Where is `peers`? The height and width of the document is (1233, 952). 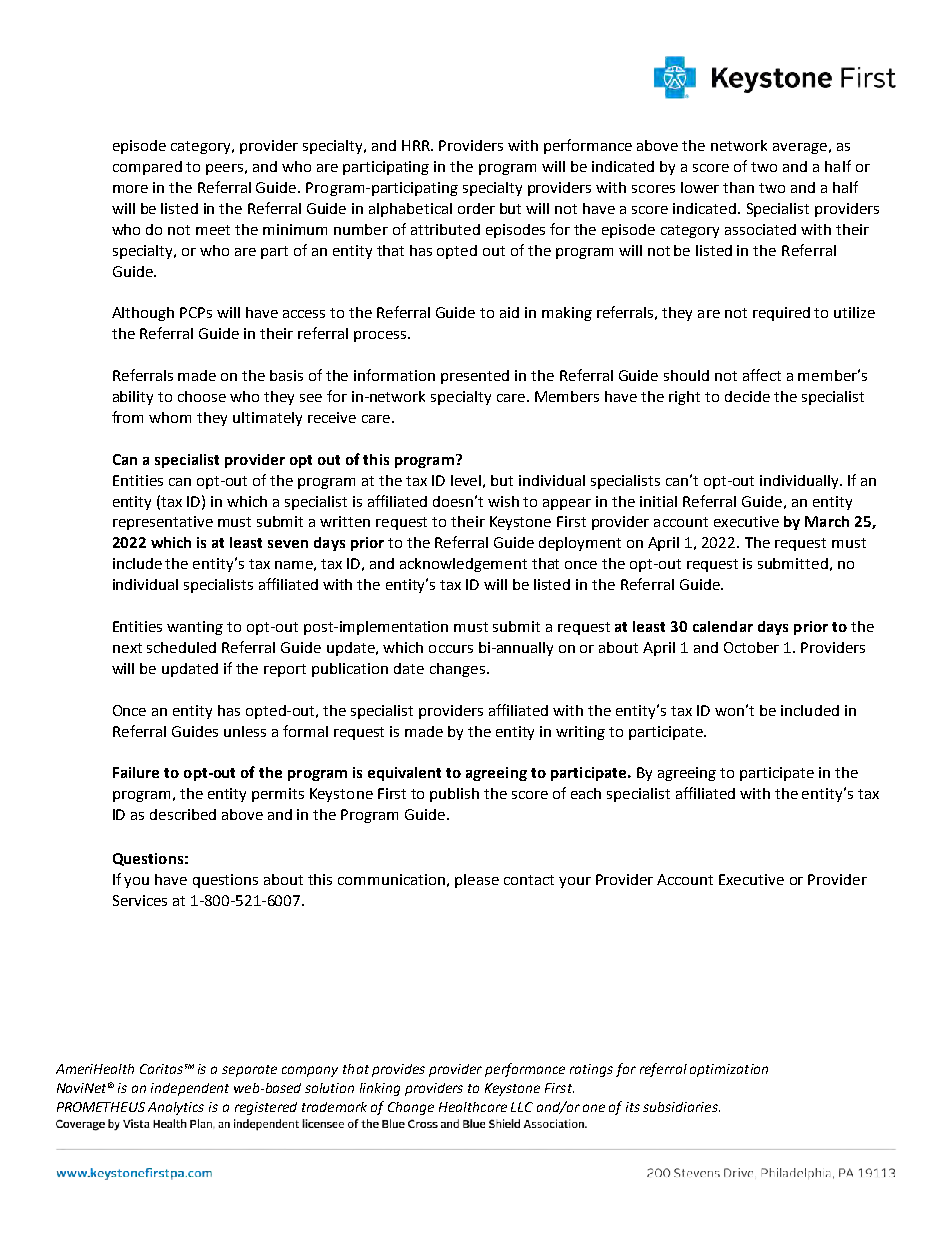 peers is located at coordinates (224, 169).
